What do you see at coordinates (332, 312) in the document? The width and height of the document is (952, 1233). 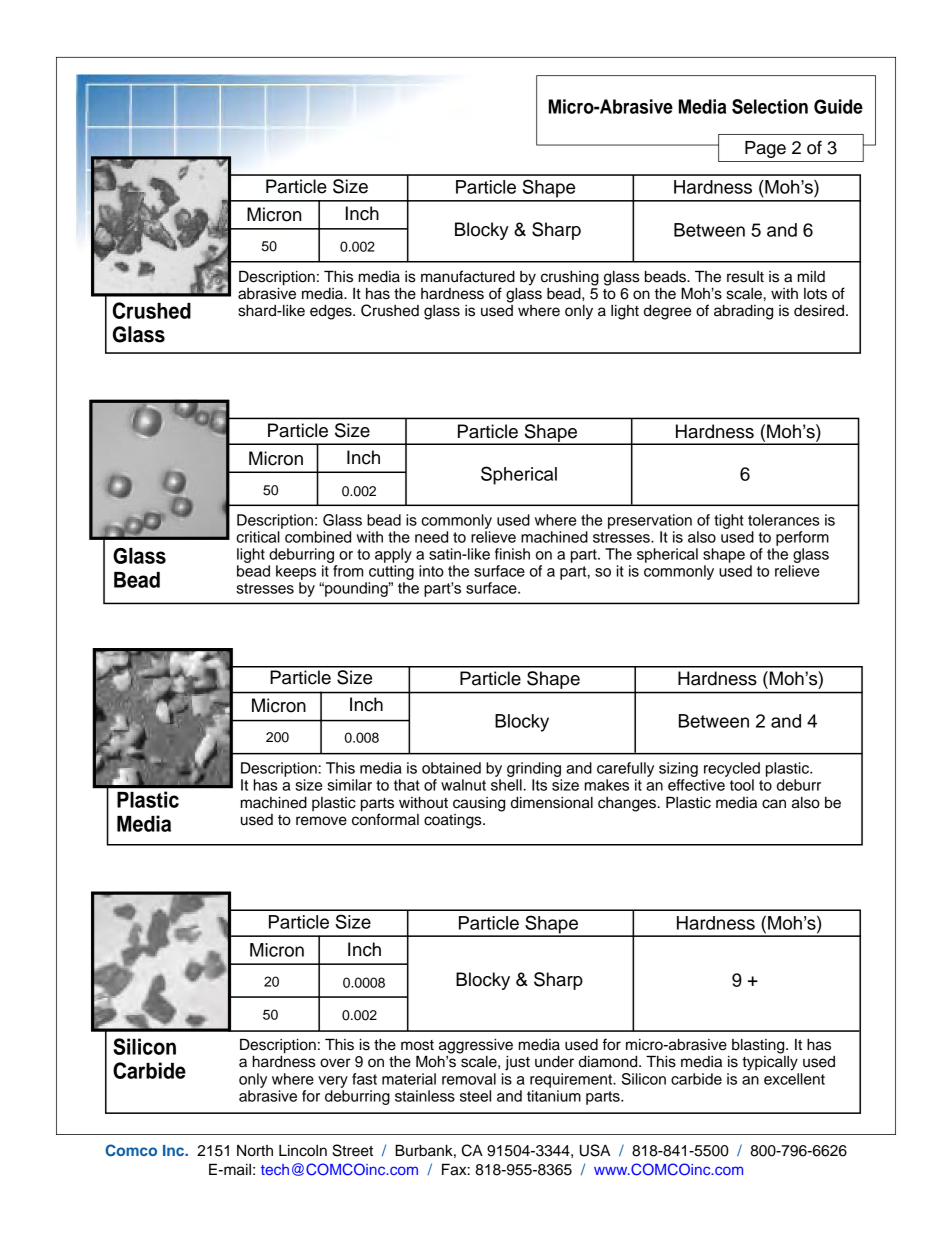 I see `edges` at bounding box center [332, 312].
